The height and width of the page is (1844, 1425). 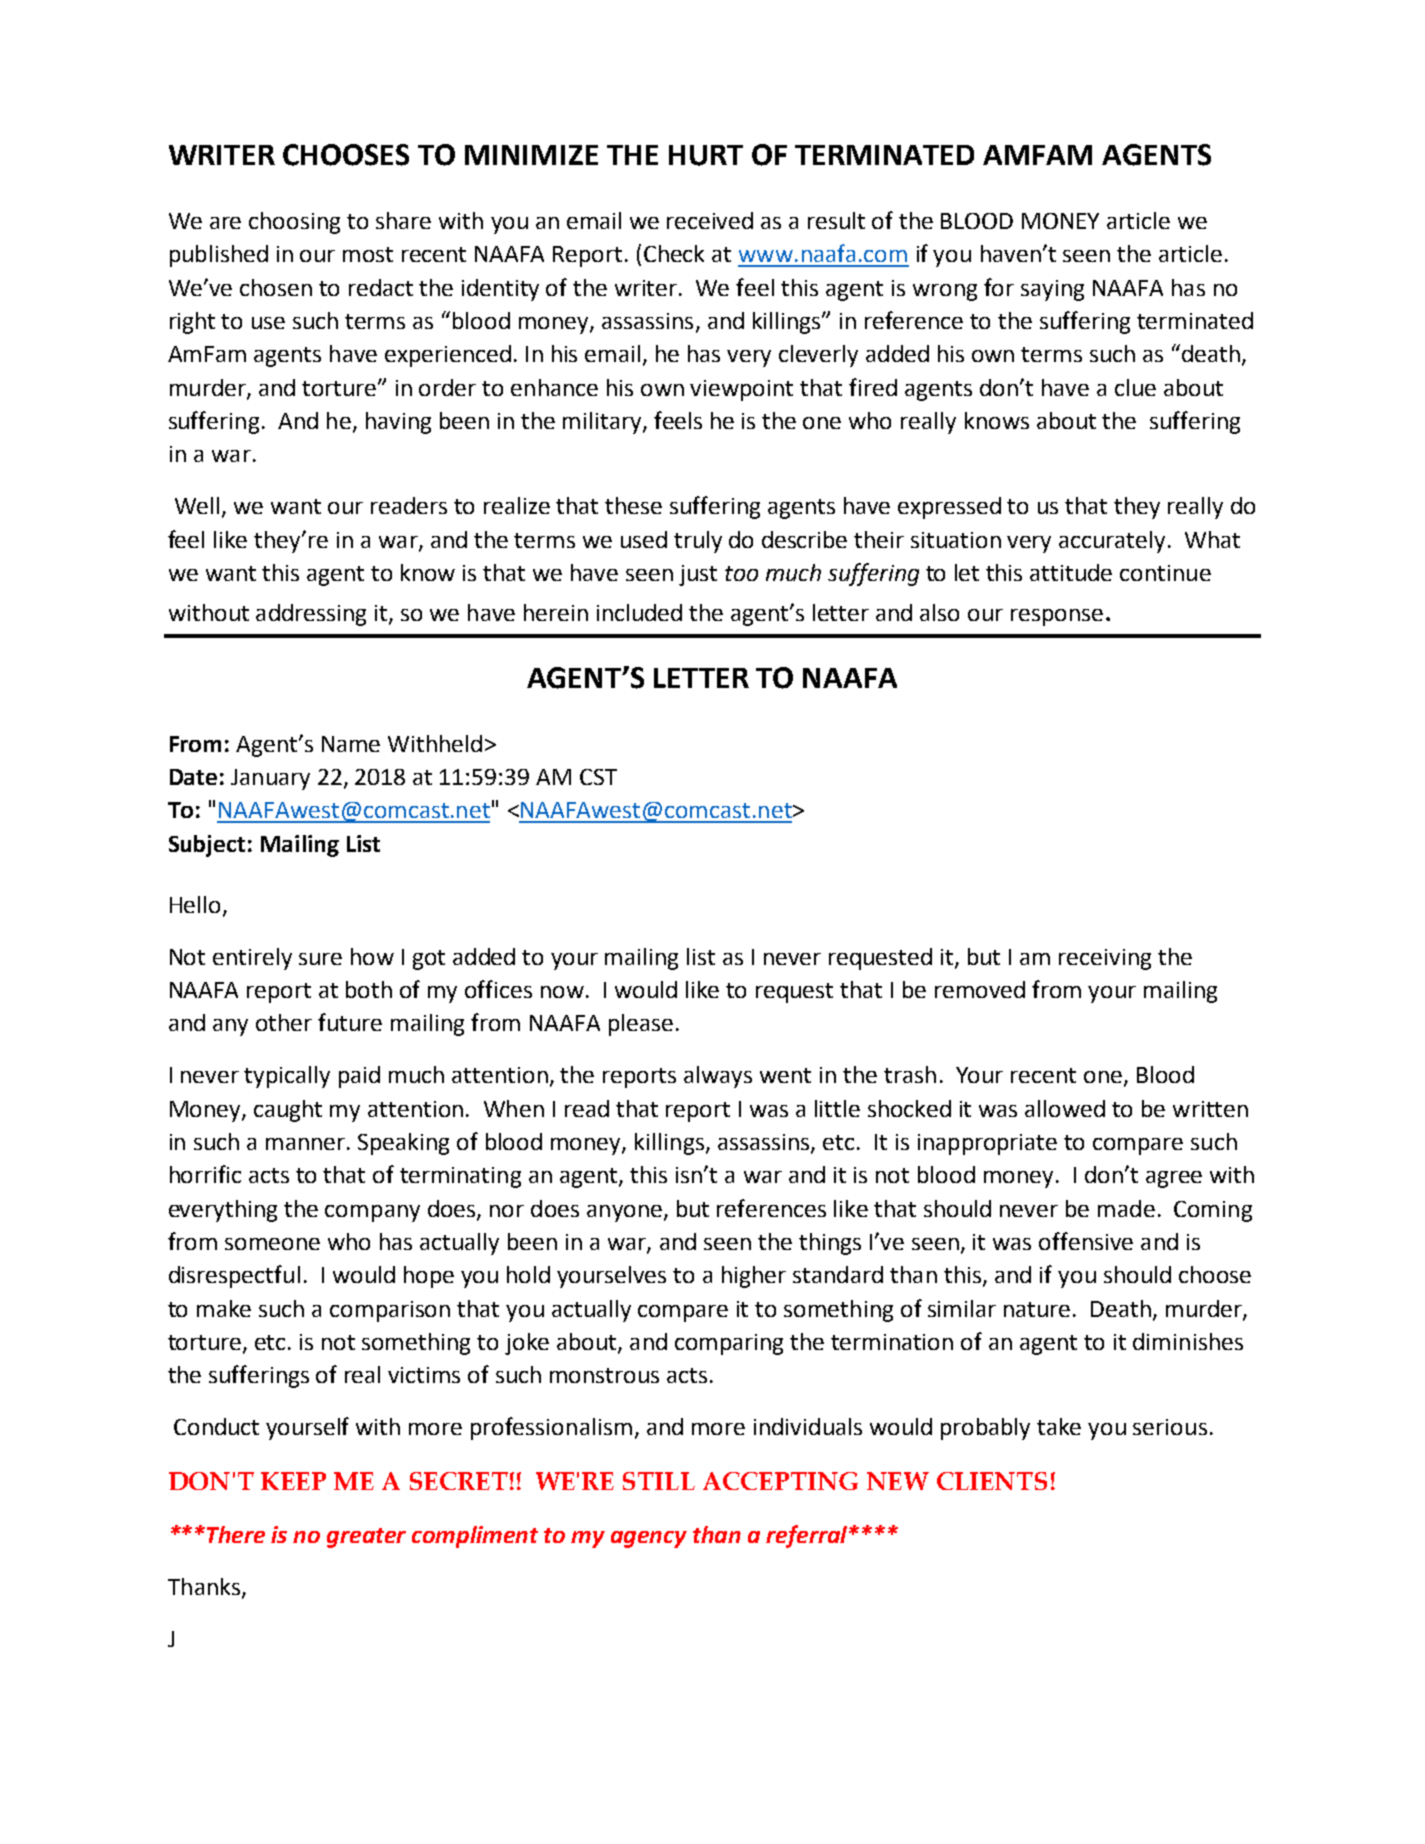 What do you see at coordinates (294, 223) in the page?
I see `choosing` at bounding box center [294, 223].
